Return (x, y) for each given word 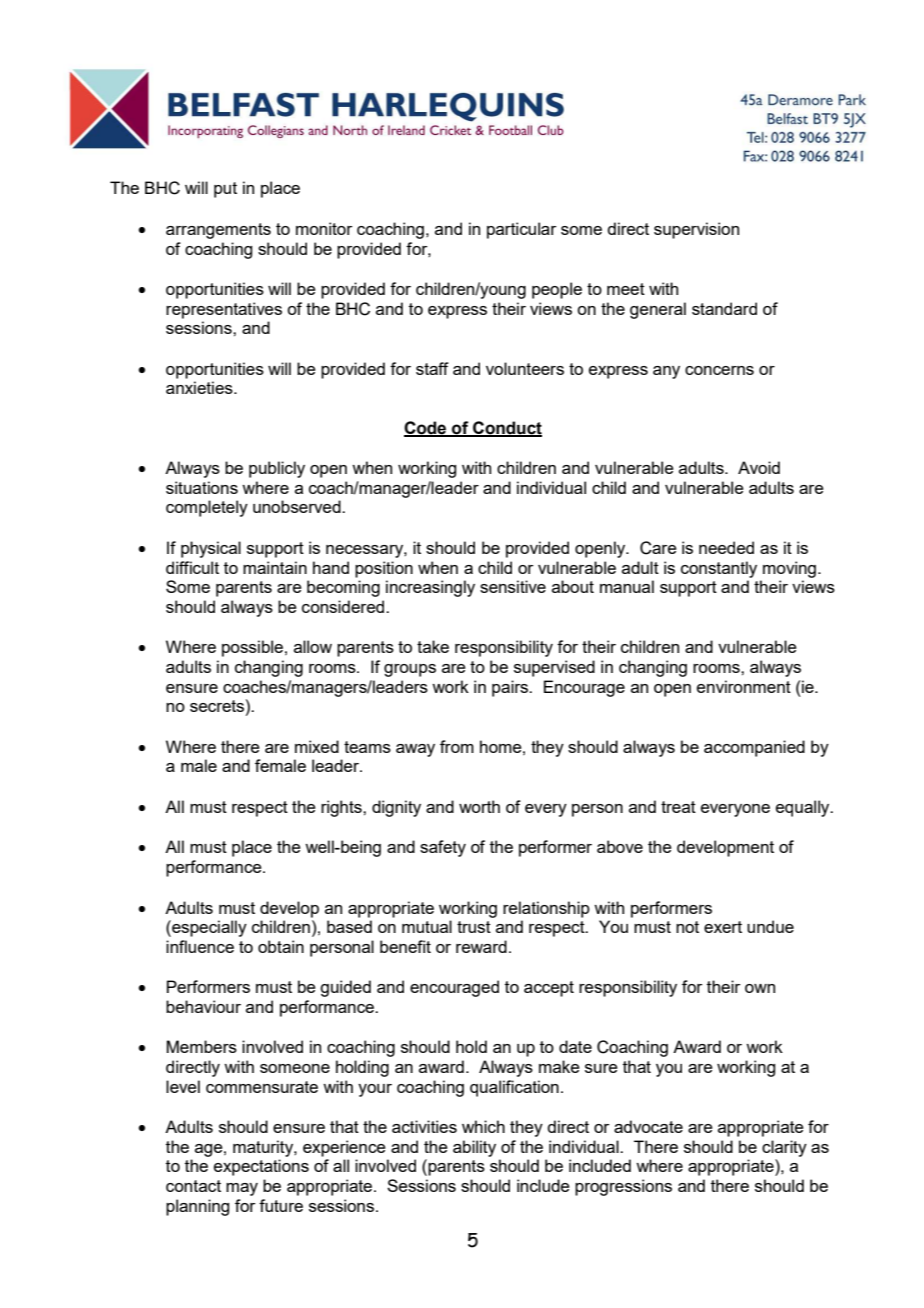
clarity (784, 1148)
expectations (261, 1167)
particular (522, 230)
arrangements (218, 231)
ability (474, 1148)
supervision (696, 230)
